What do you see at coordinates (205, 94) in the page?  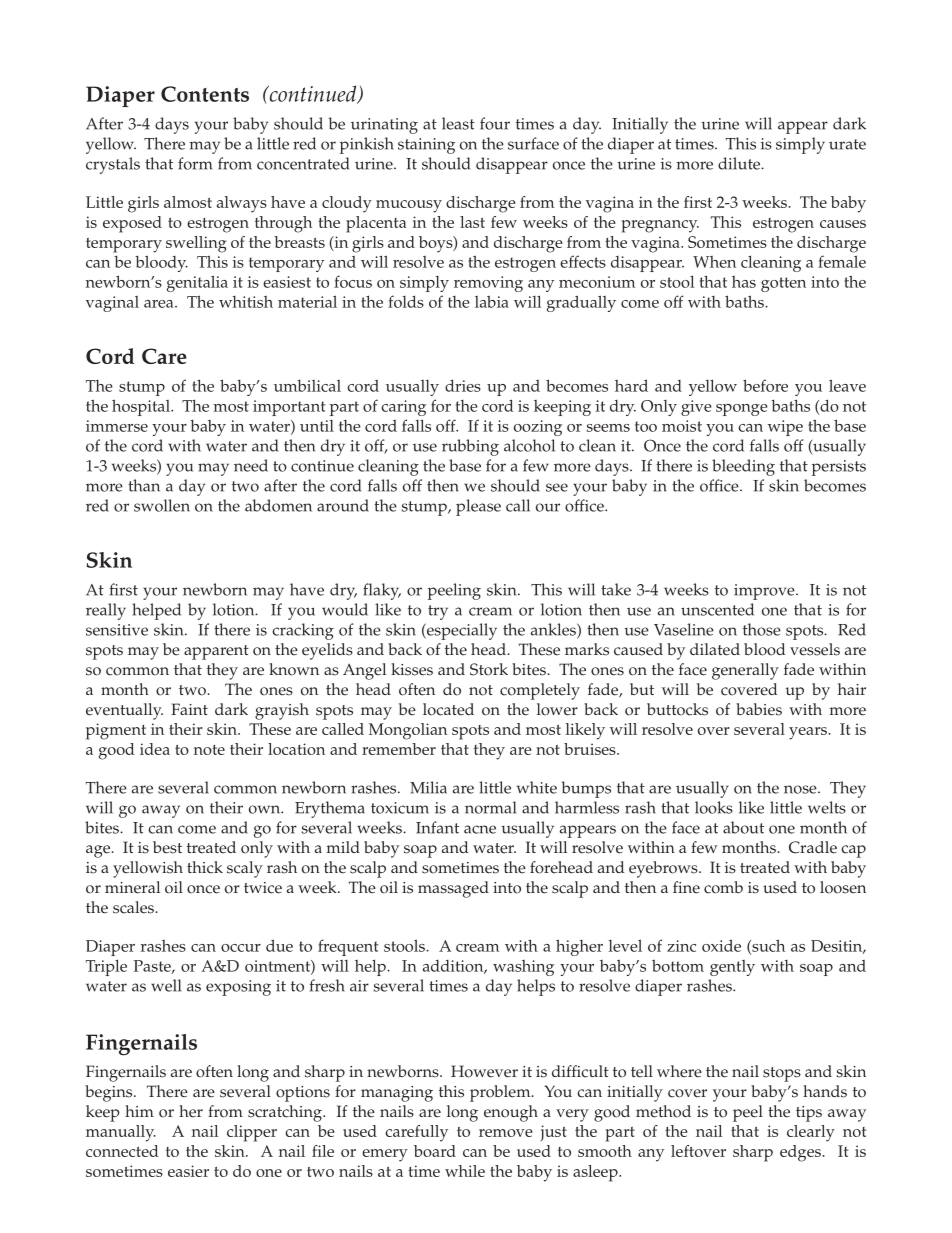 I see `Contents` at bounding box center [205, 94].
